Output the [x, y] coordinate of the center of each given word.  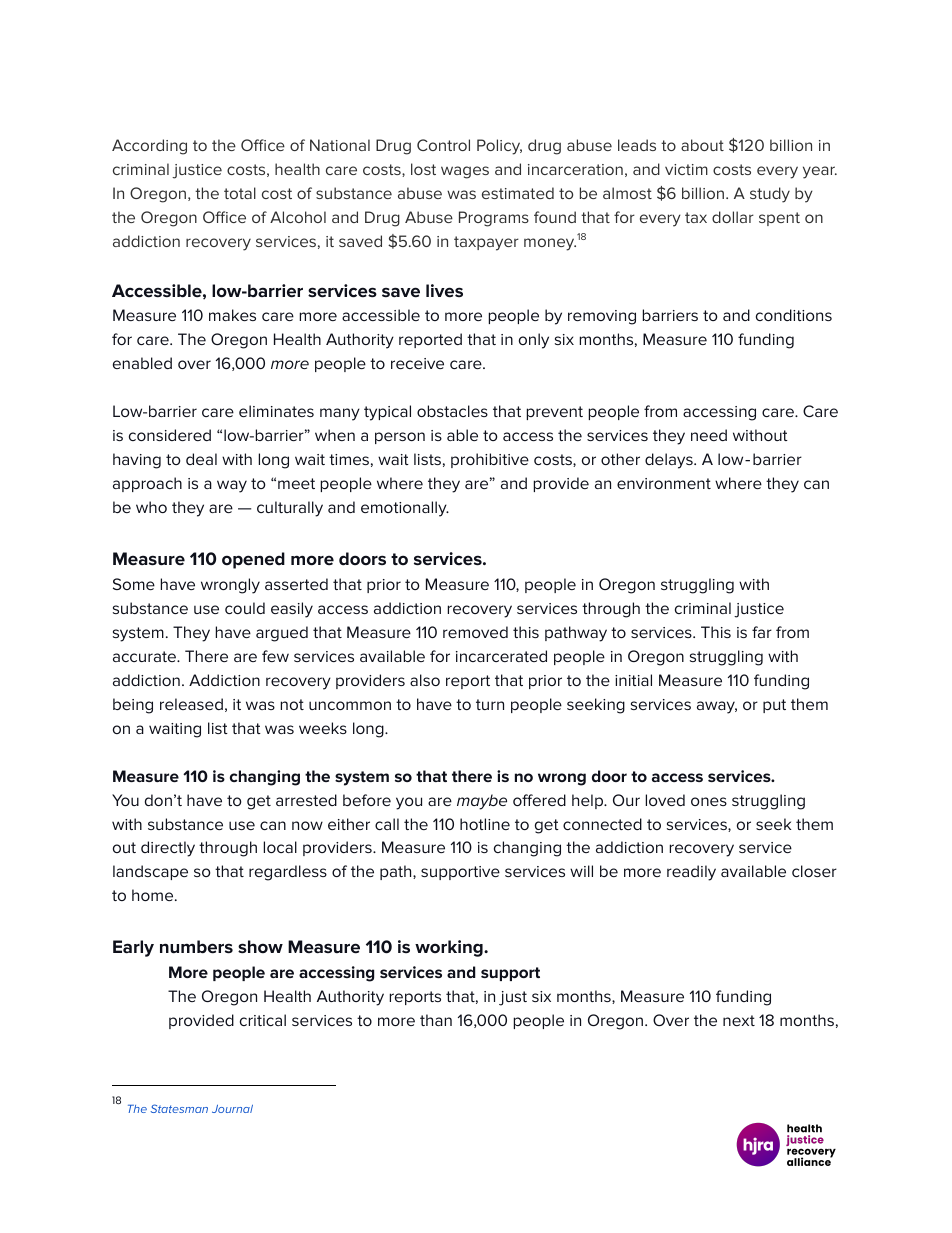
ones [709, 801]
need [709, 435]
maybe [482, 802]
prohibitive [490, 460]
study [770, 195]
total [240, 193]
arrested [306, 800]
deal [201, 459]
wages [465, 172]
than [436, 1020]
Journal [232, 1109]
